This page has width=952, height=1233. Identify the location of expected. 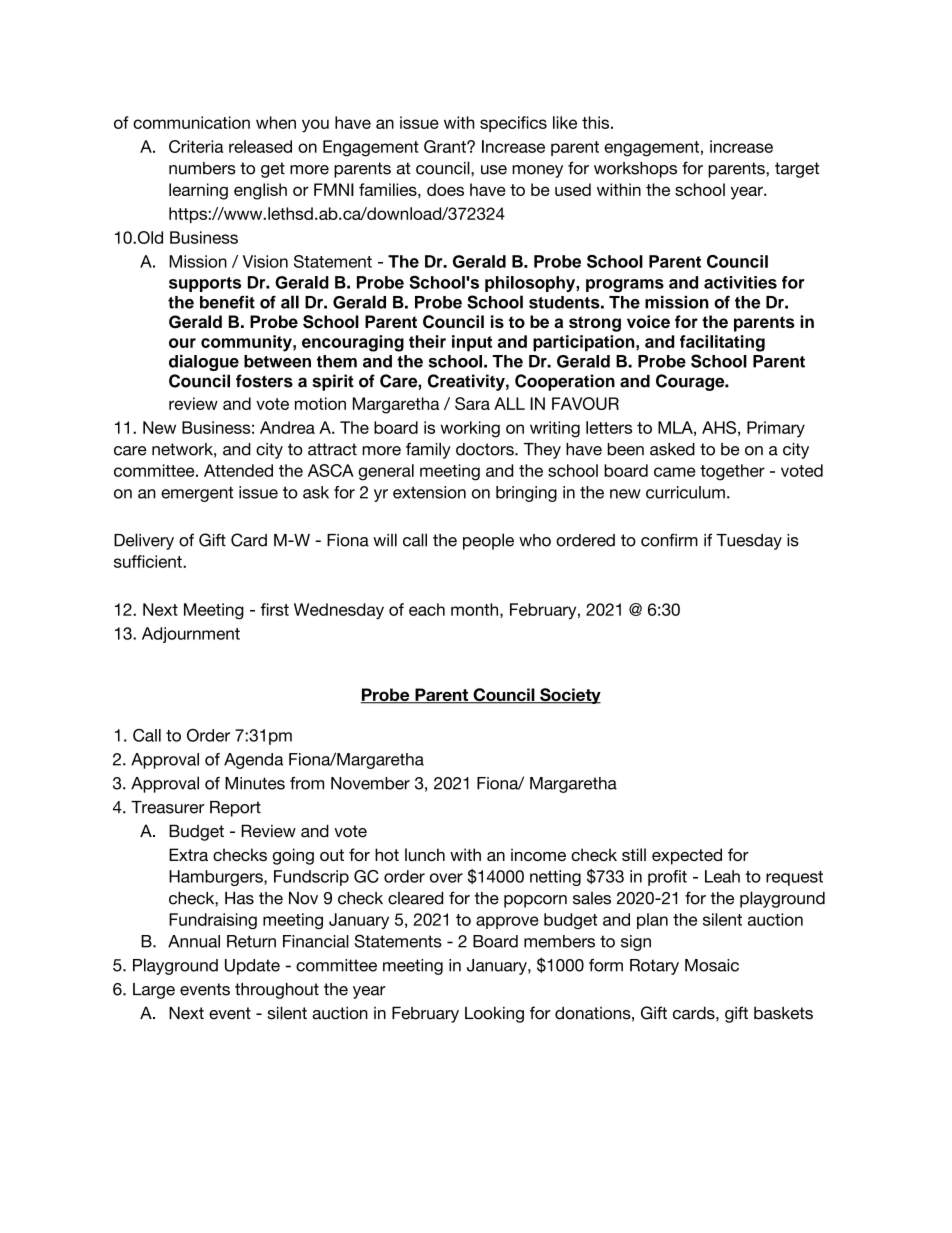
(687, 856).
